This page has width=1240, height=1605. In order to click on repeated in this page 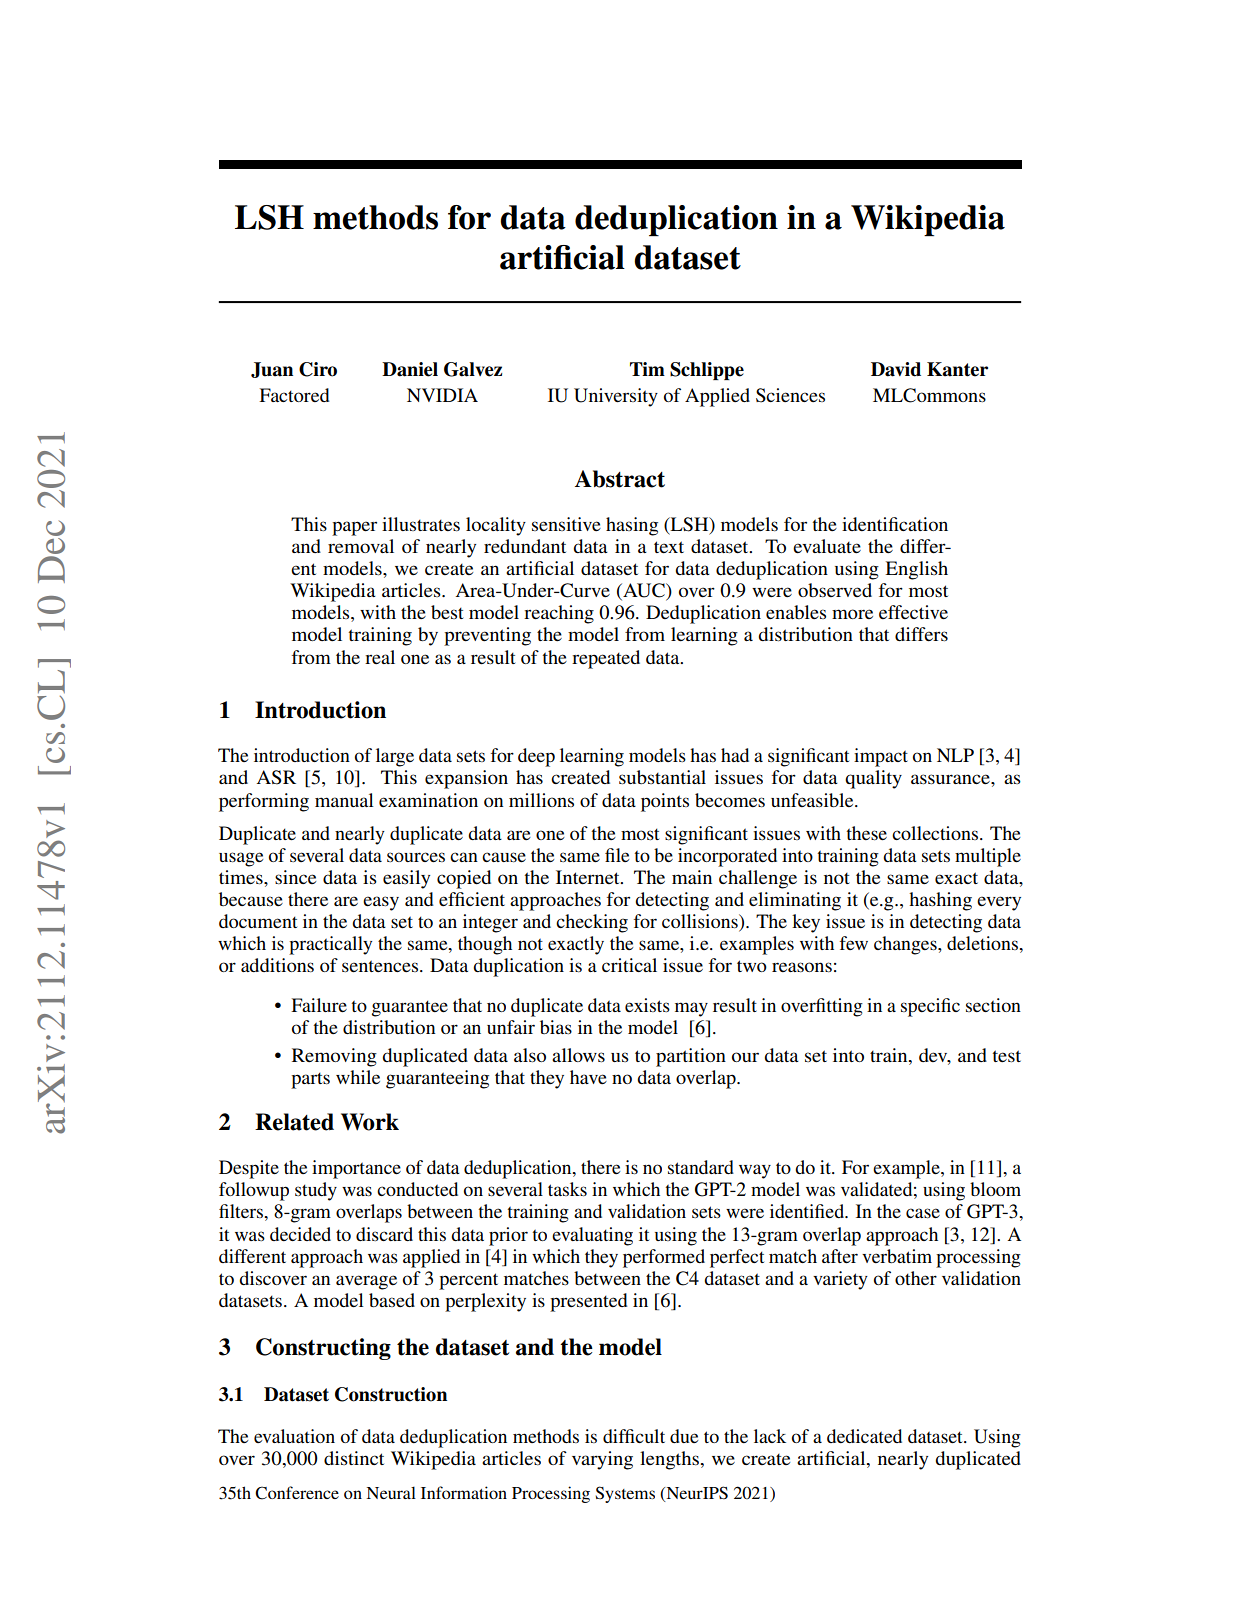, I will do `click(606, 659)`.
